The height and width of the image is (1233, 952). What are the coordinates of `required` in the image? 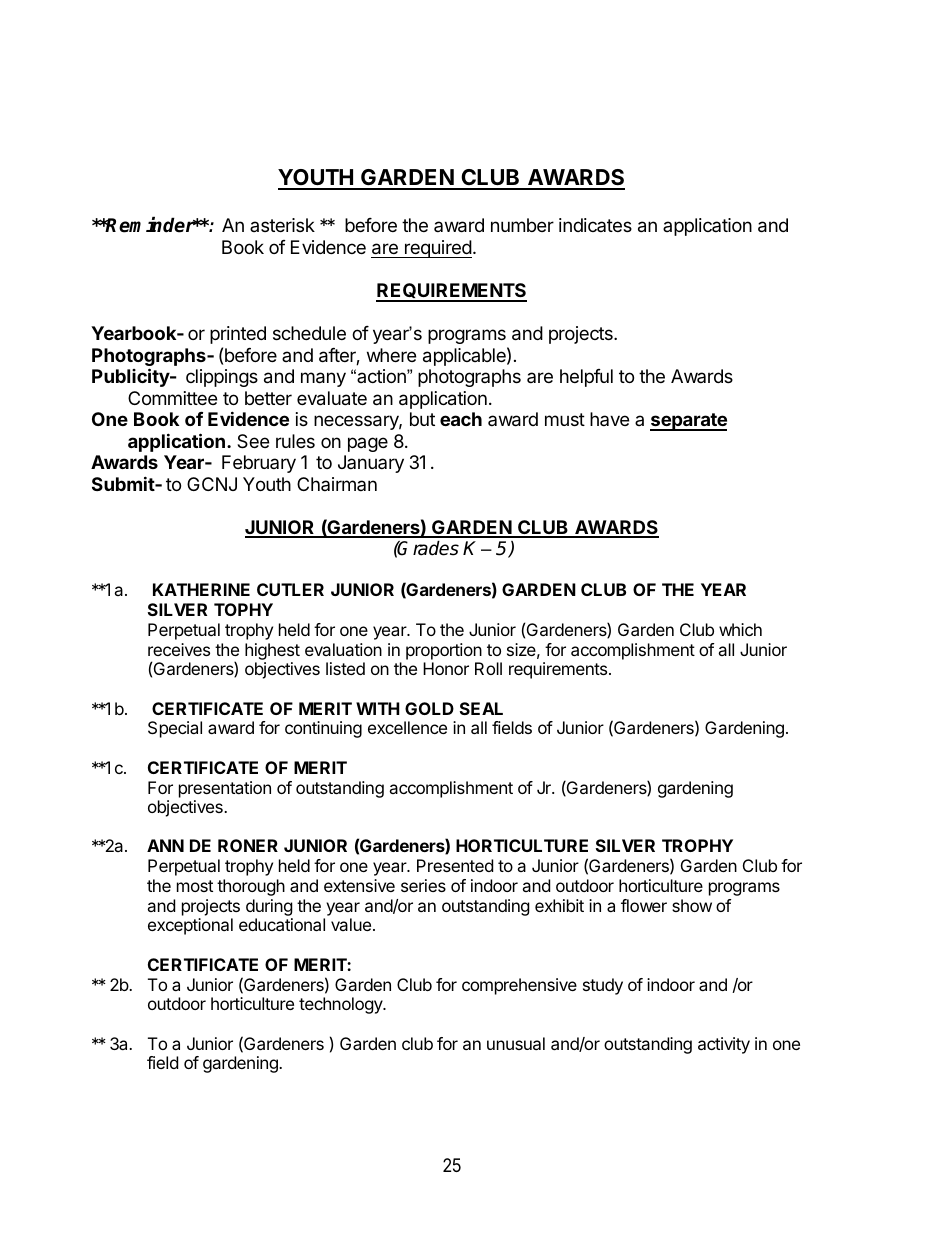 It's located at (437, 249).
